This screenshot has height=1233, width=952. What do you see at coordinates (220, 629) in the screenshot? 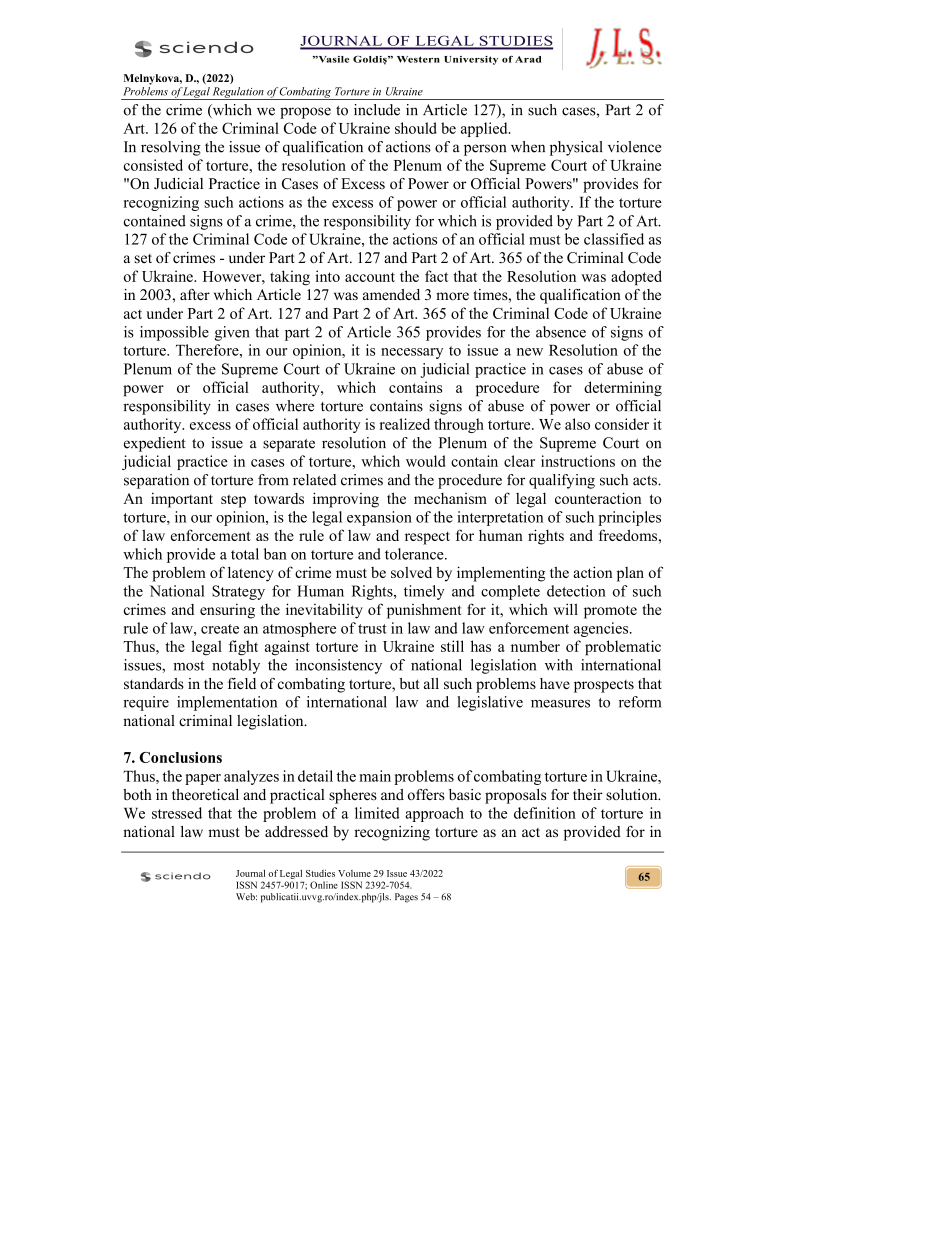
I see `create` at bounding box center [220, 629].
